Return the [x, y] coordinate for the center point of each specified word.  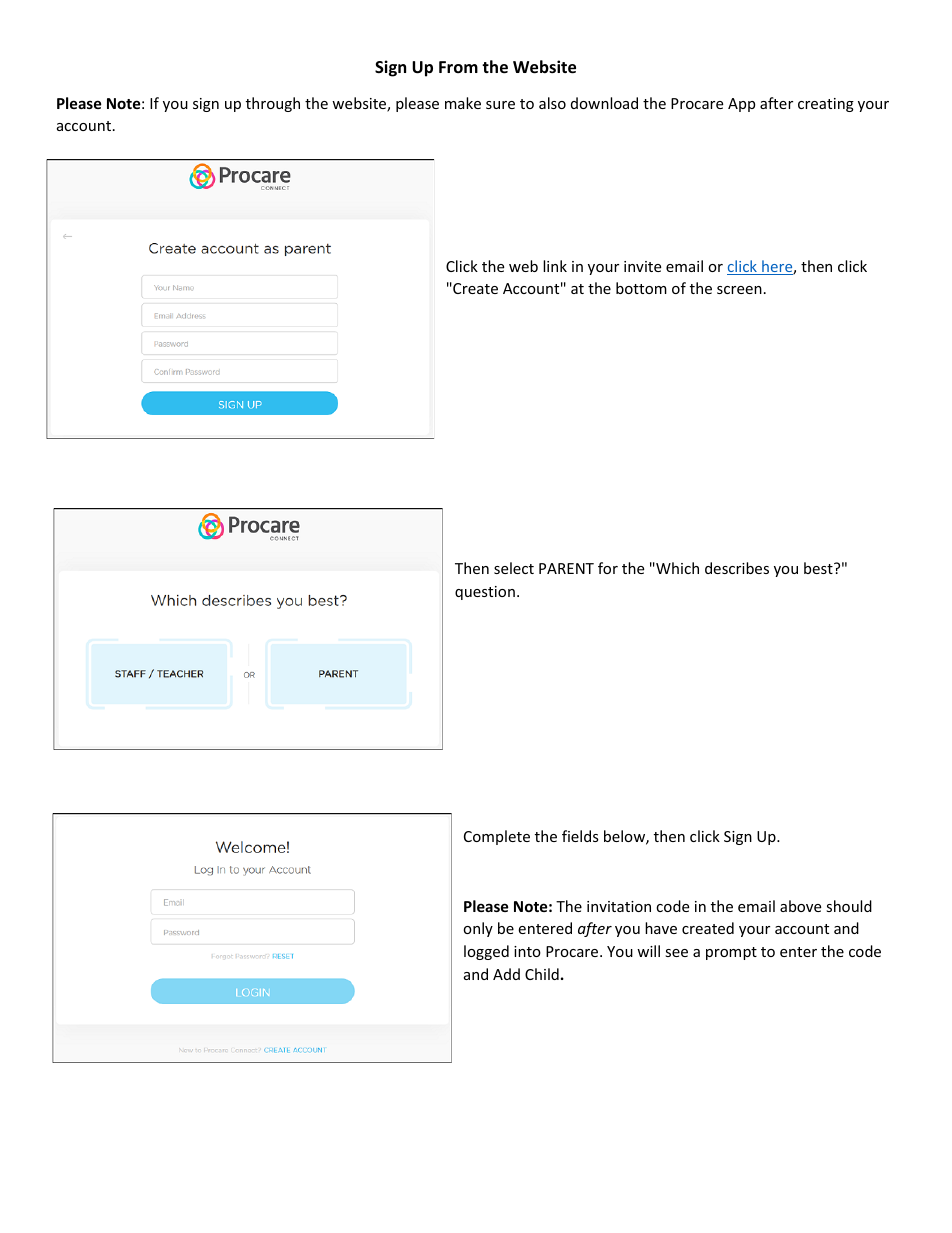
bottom [641, 288]
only [478, 929]
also [552, 103]
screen [739, 290]
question [485, 593]
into [527, 951]
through [273, 104]
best [819, 568]
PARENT [566, 568]
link [555, 266]
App [741, 105]
